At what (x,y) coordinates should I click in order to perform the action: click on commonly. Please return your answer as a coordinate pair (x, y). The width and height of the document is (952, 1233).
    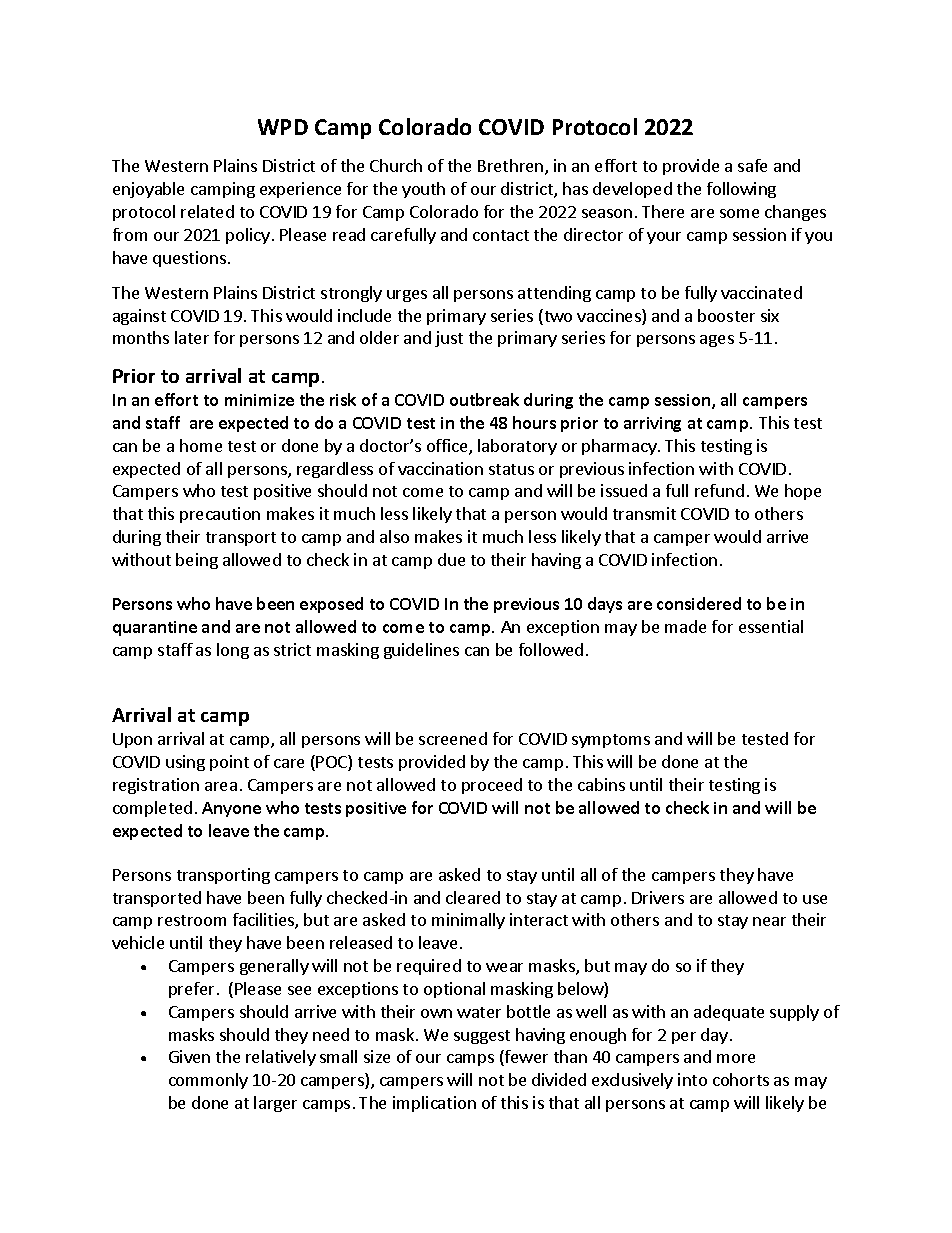
    Looking at the image, I should click on (208, 1081).
